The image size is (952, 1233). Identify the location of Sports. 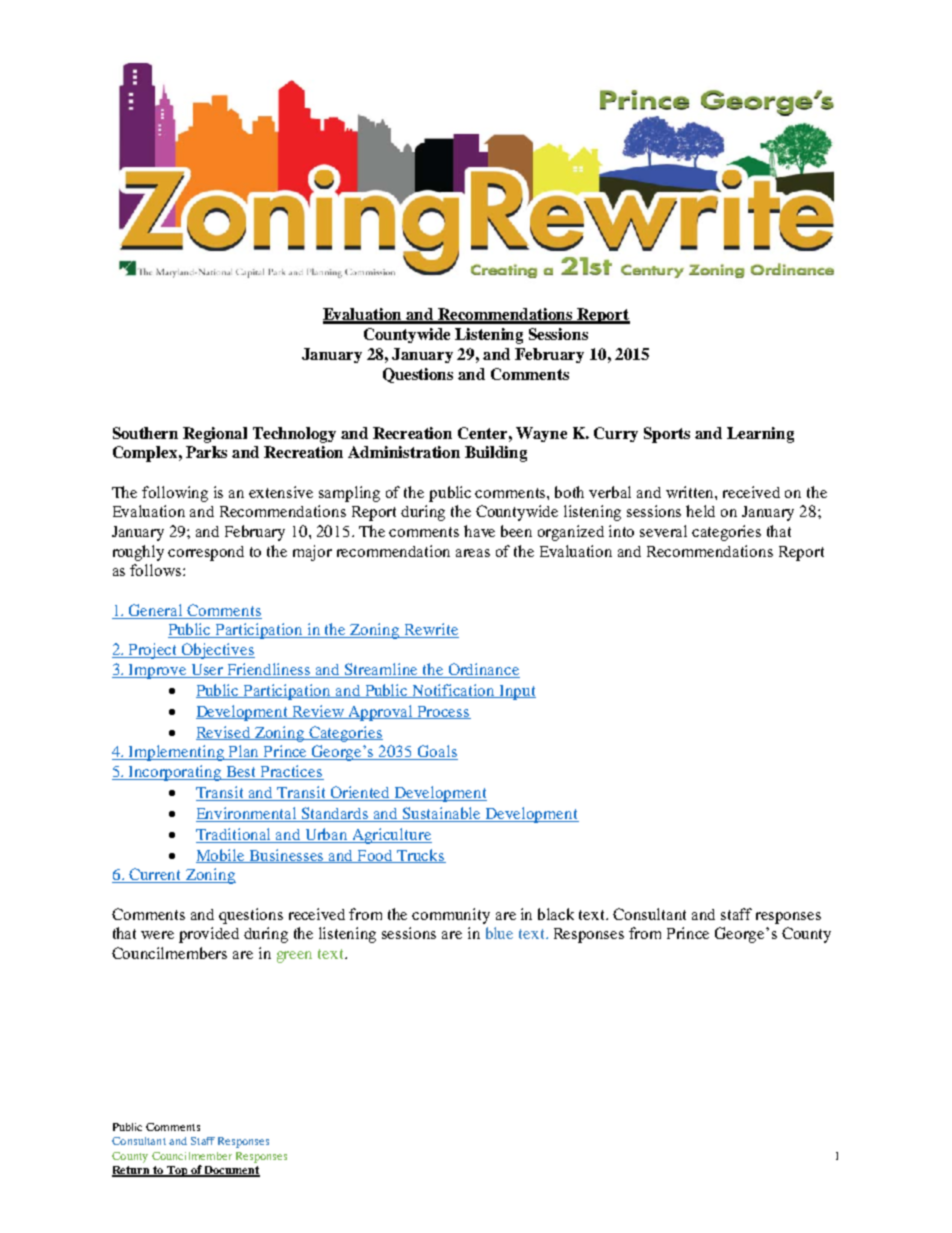
(667, 435).
